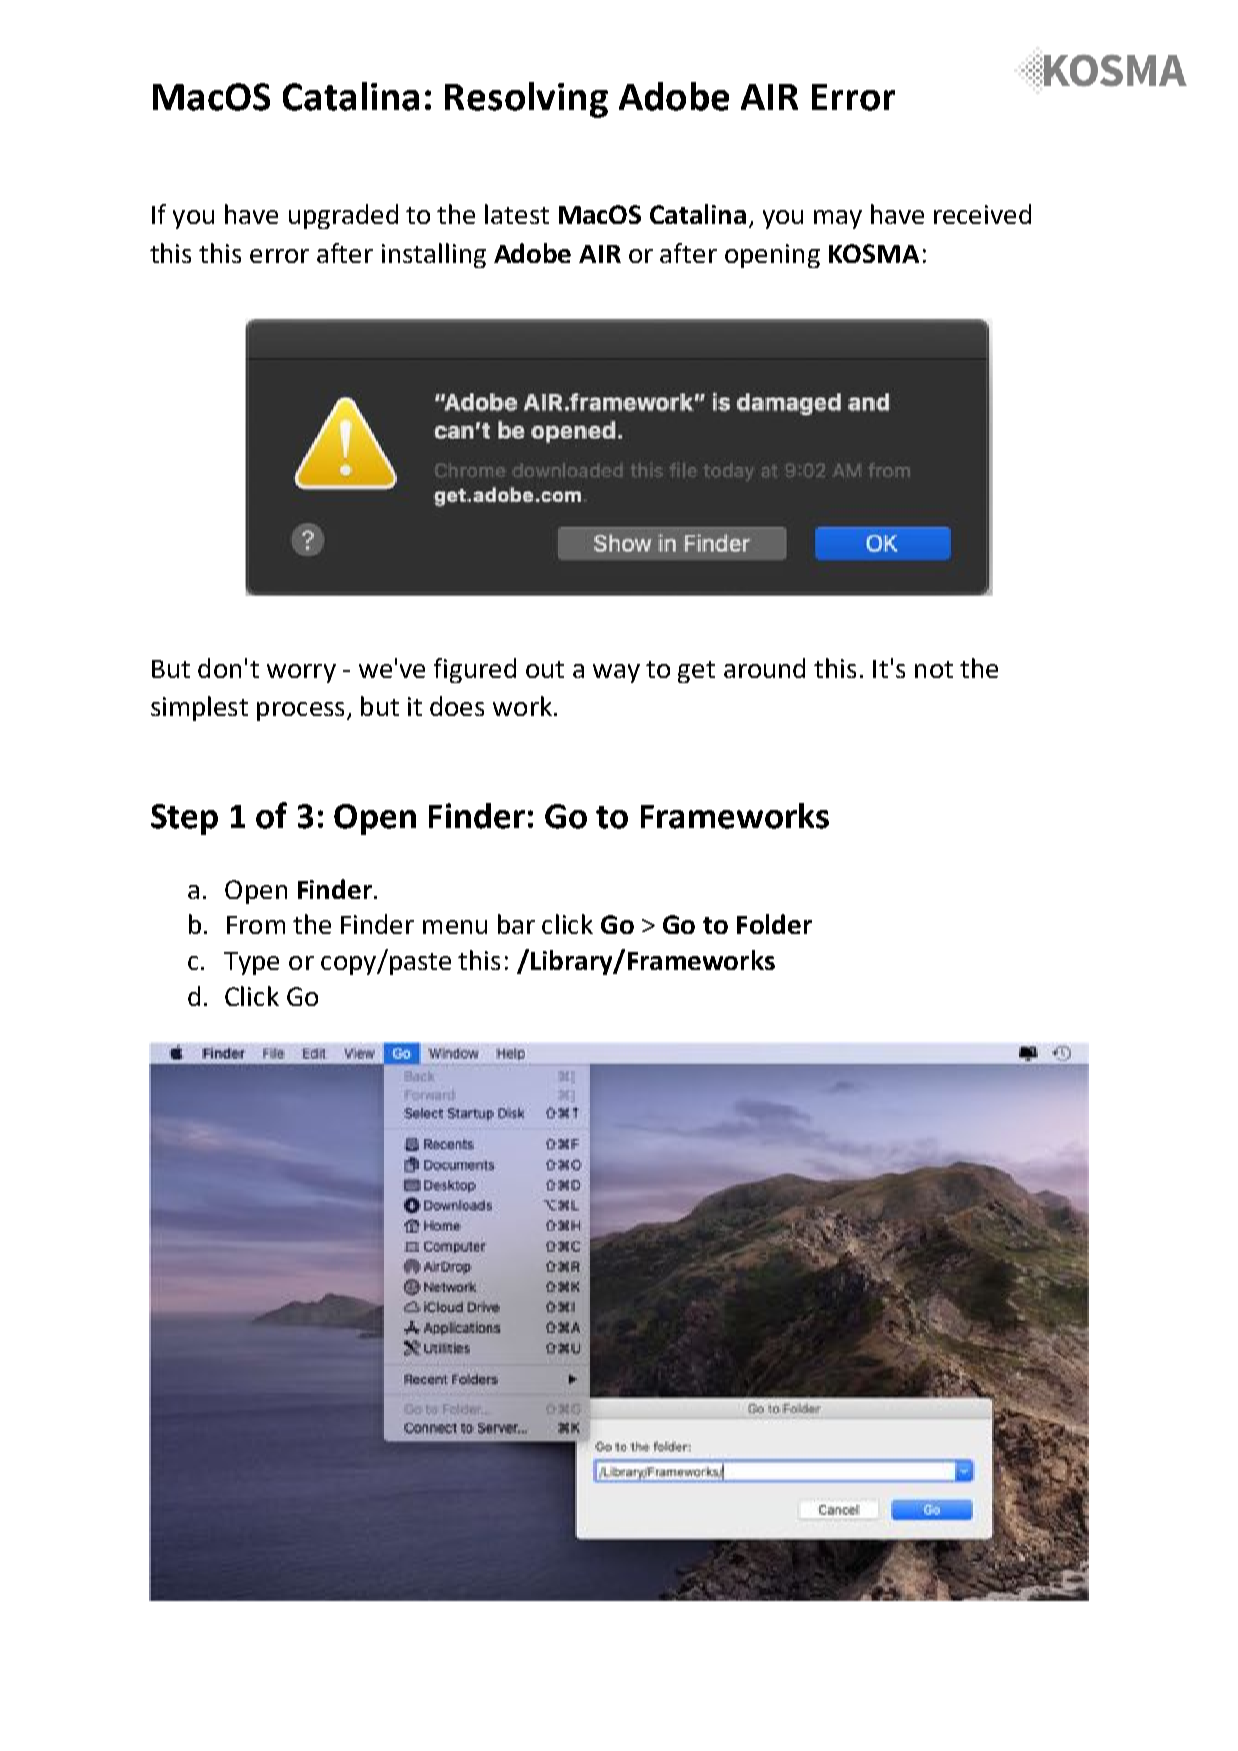 The image size is (1238, 1751). Describe the element at coordinates (256, 925) in the document. I see `From` at that location.
